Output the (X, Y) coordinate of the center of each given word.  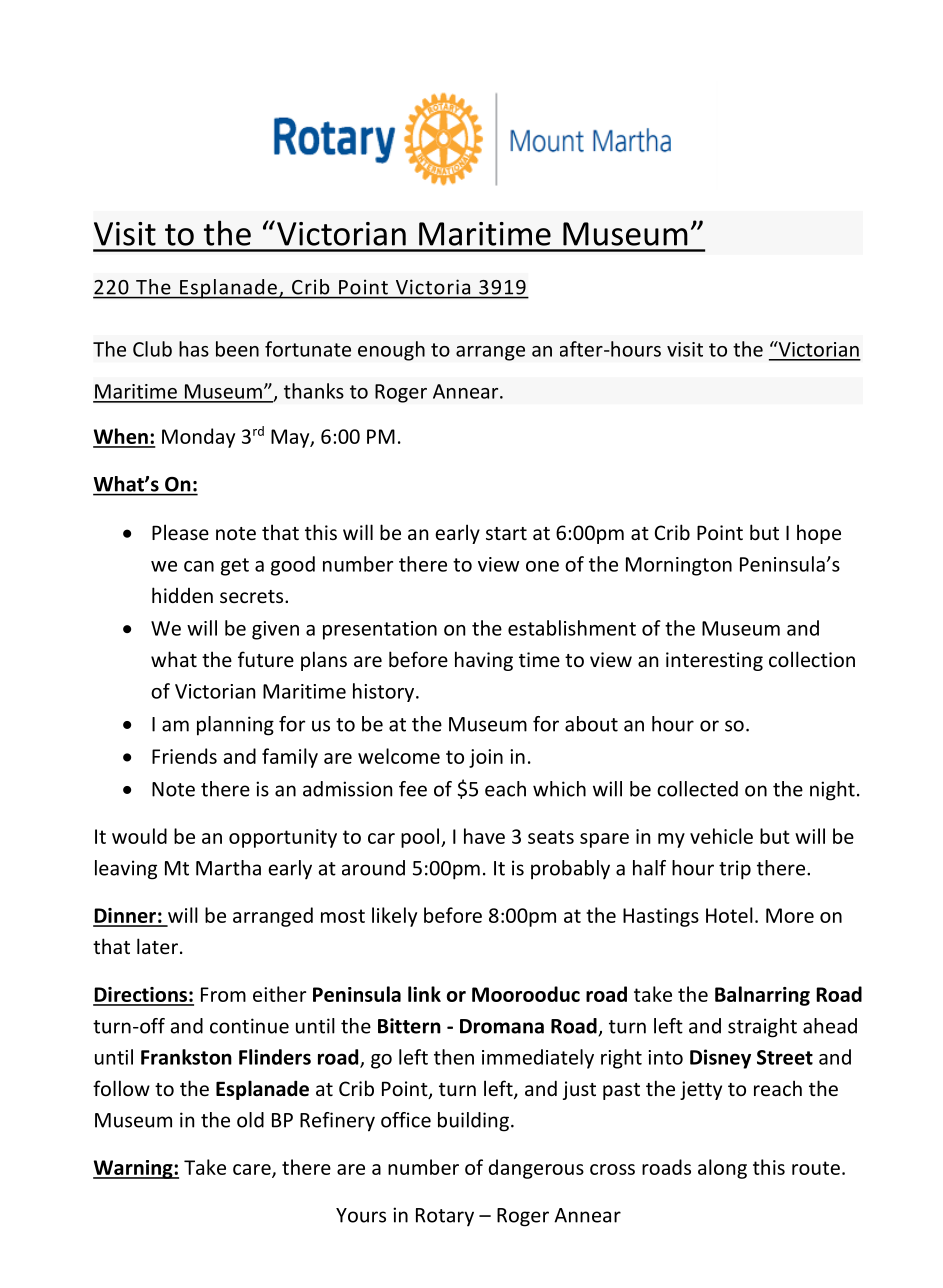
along (722, 1169)
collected (697, 789)
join (486, 758)
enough (391, 351)
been (237, 349)
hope (819, 534)
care (253, 1170)
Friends (184, 756)
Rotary (445, 1217)
